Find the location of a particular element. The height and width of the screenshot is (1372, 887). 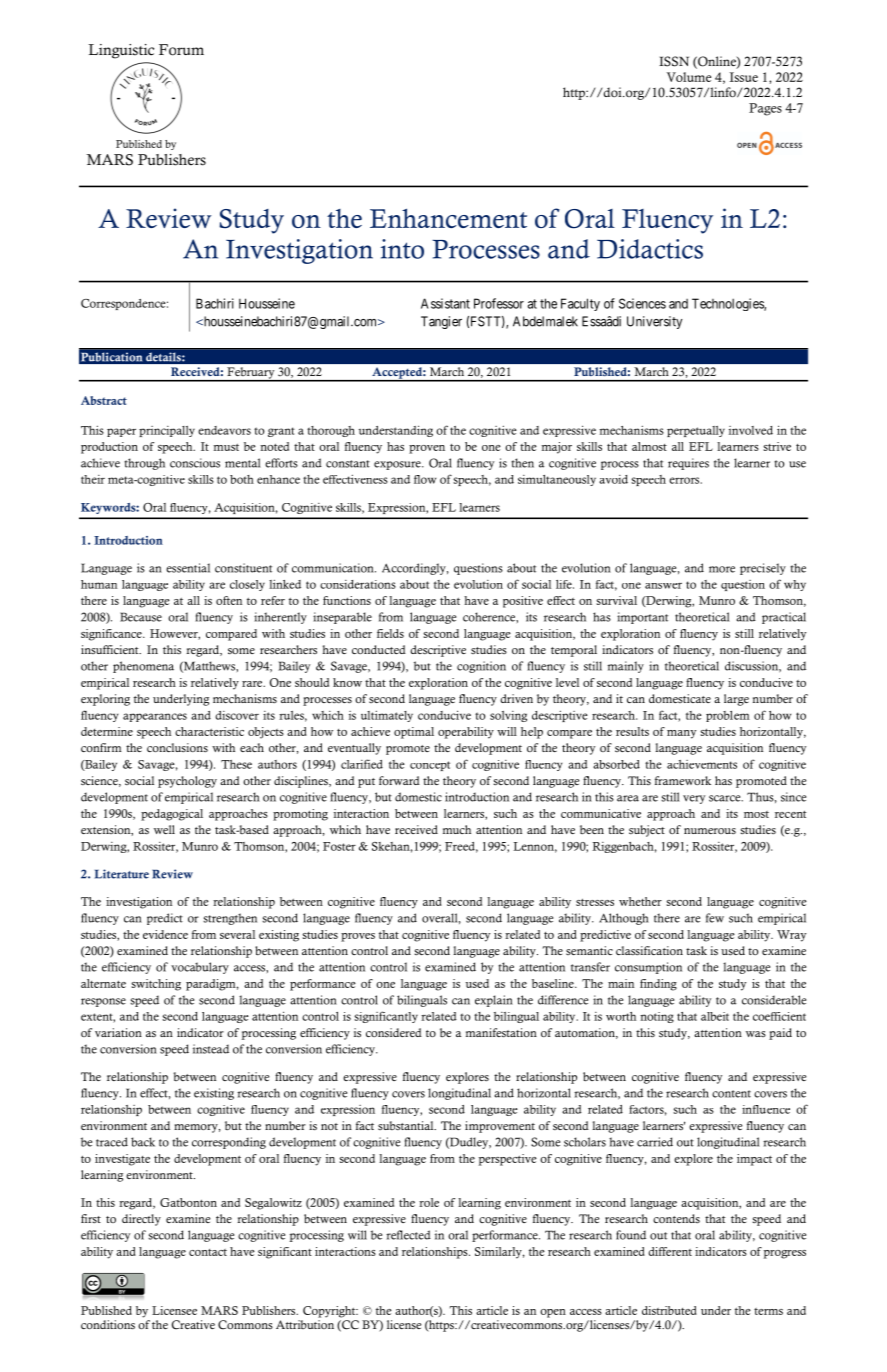

distributed is located at coordinates (669, 1310).
